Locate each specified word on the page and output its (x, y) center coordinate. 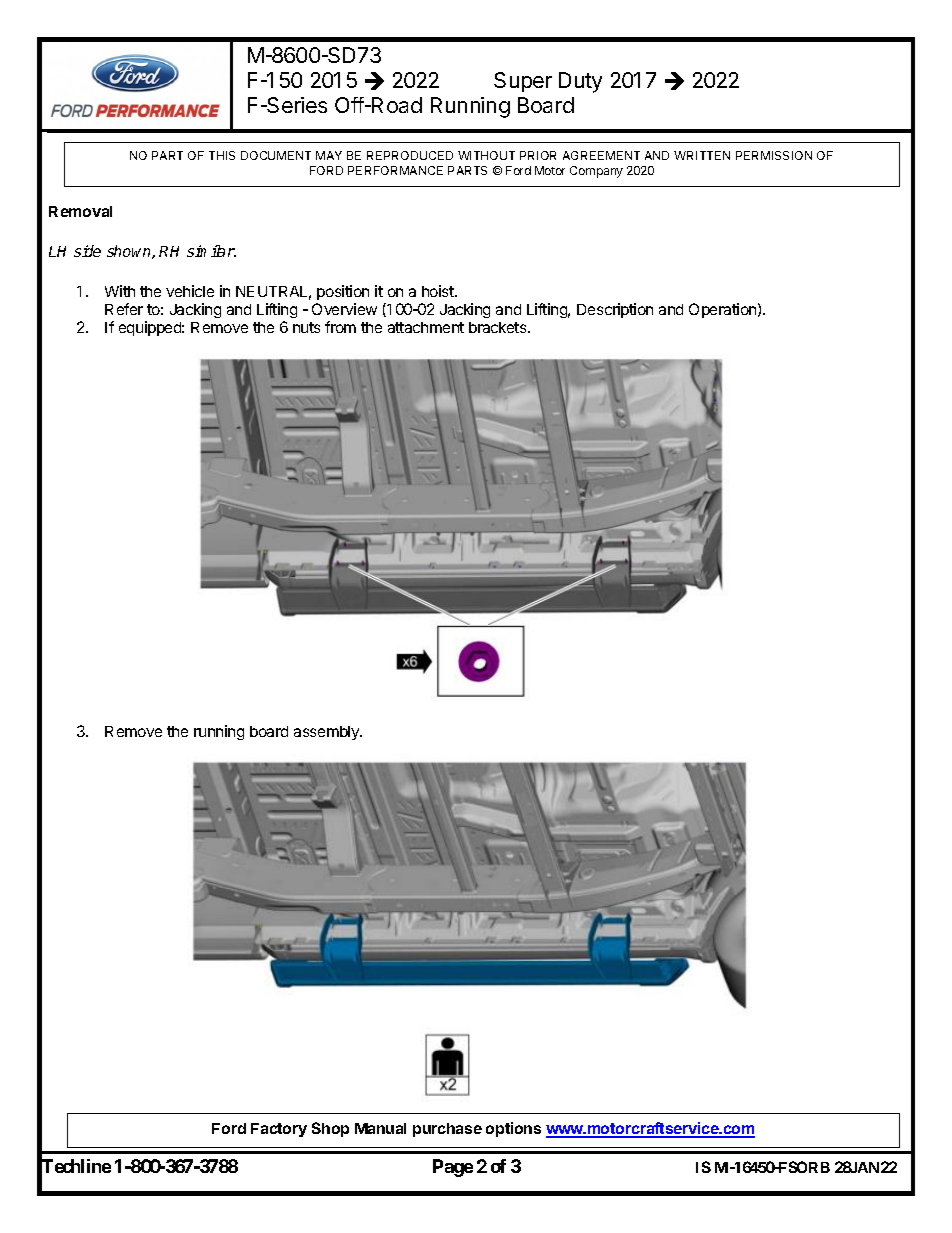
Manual (380, 1128)
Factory (279, 1130)
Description (615, 310)
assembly (327, 733)
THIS (222, 155)
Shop (330, 1129)
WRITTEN (702, 155)
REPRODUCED (410, 155)
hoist (439, 291)
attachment (426, 327)
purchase (447, 1130)
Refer (124, 309)
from (340, 327)
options (513, 1129)
